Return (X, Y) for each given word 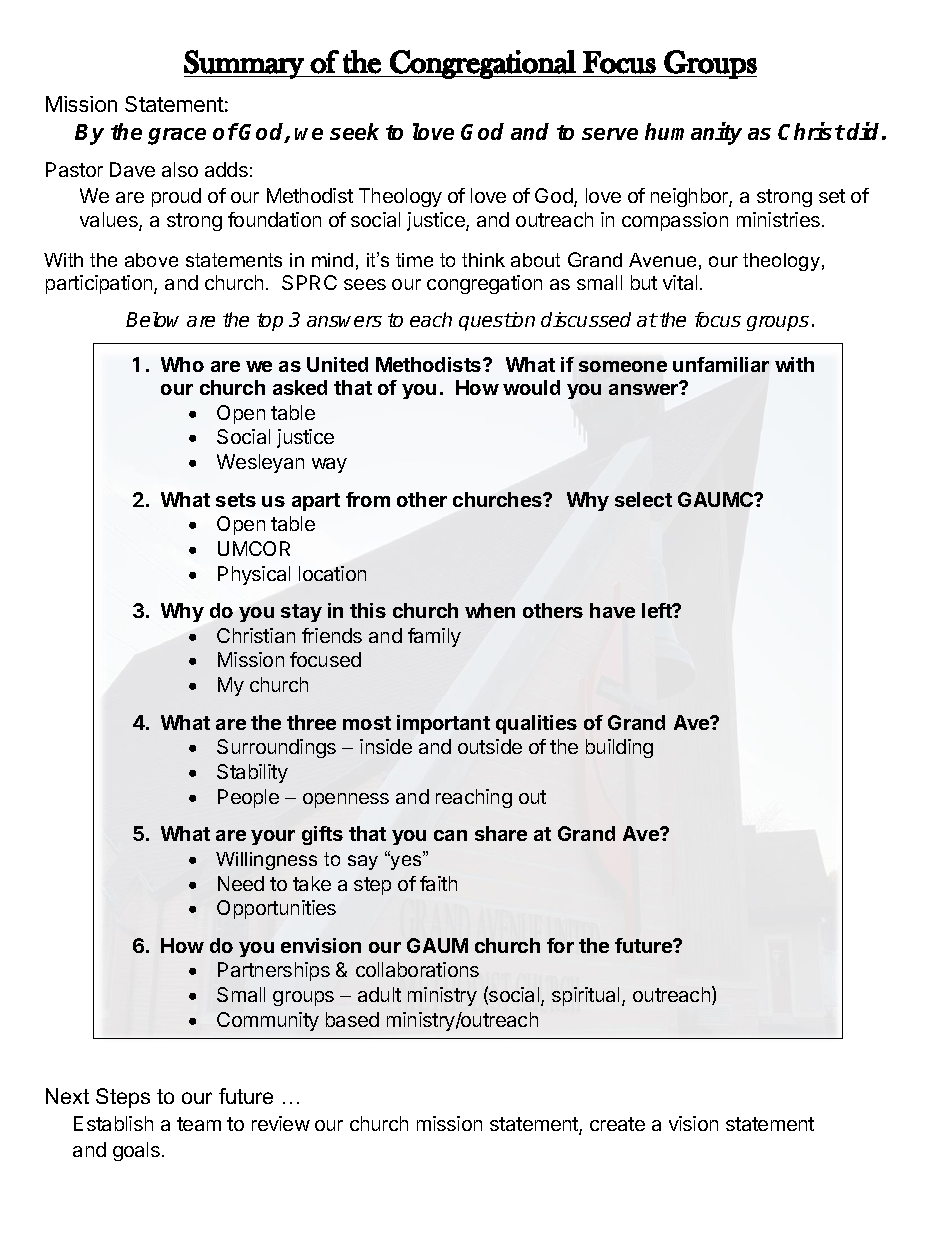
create (617, 1124)
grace (177, 136)
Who (182, 364)
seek (354, 131)
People (248, 798)
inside (386, 746)
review (281, 1123)
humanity (693, 133)
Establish (113, 1123)
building (619, 748)
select (643, 499)
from (368, 499)
